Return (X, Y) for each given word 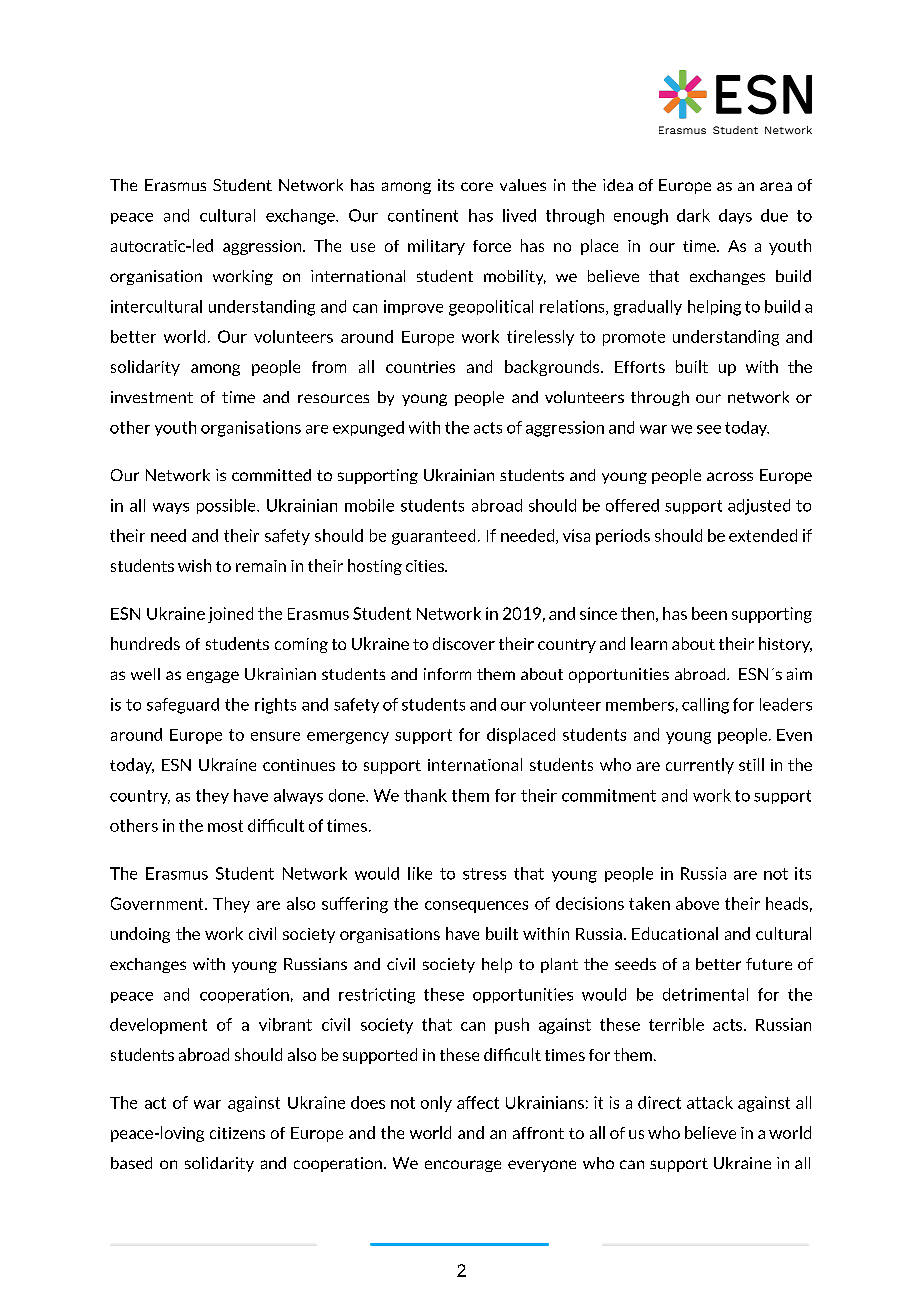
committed (271, 475)
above (697, 903)
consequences (476, 907)
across (730, 476)
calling (705, 706)
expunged (368, 429)
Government (158, 903)
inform (447, 674)
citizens (237, 1133)
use (363, 247)
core (477, 186)
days (735, 216)
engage (213, 677)
